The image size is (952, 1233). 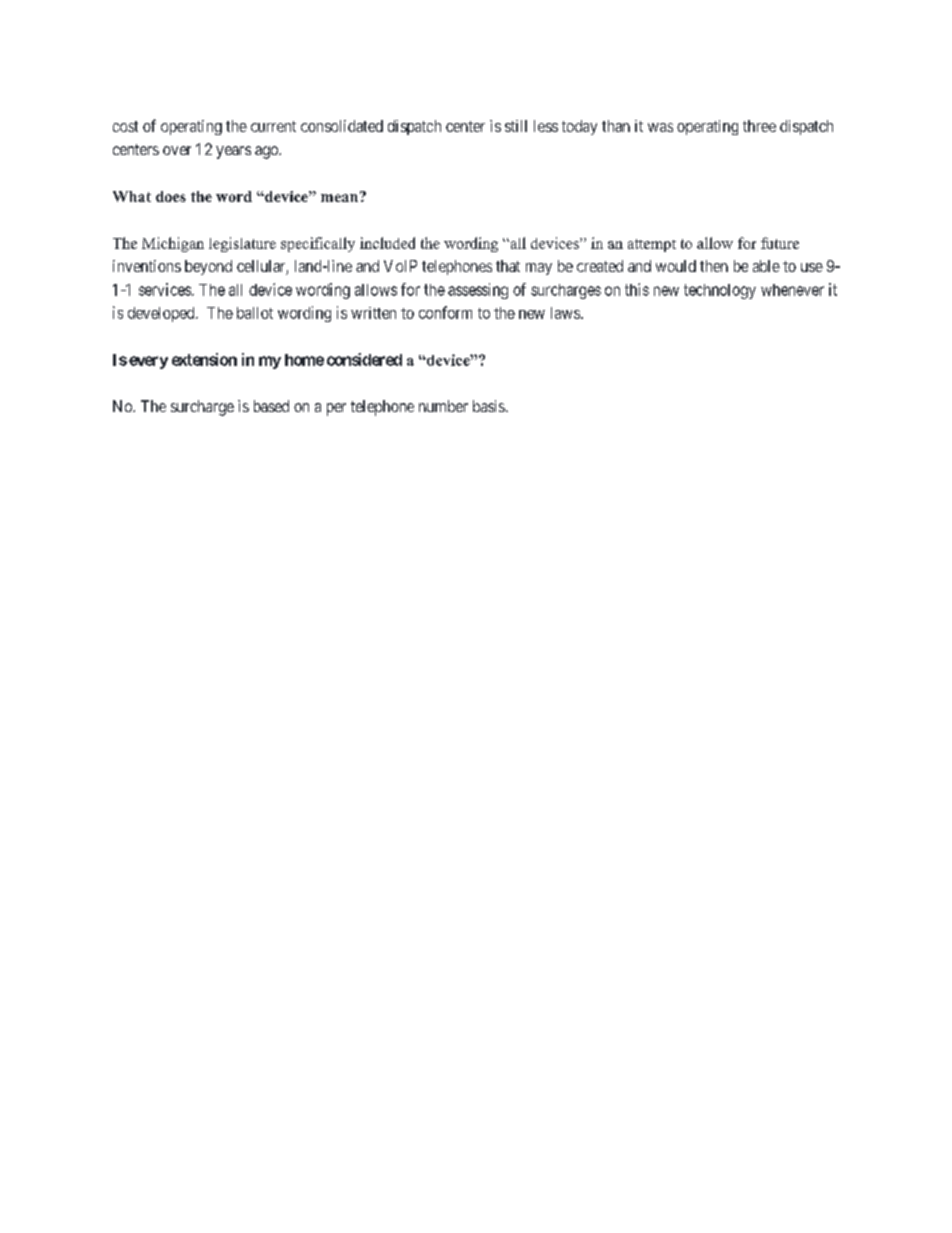 What do you see at coordinates (271, 406) in the image?
I see `based` at bounding box center [271, 406].
